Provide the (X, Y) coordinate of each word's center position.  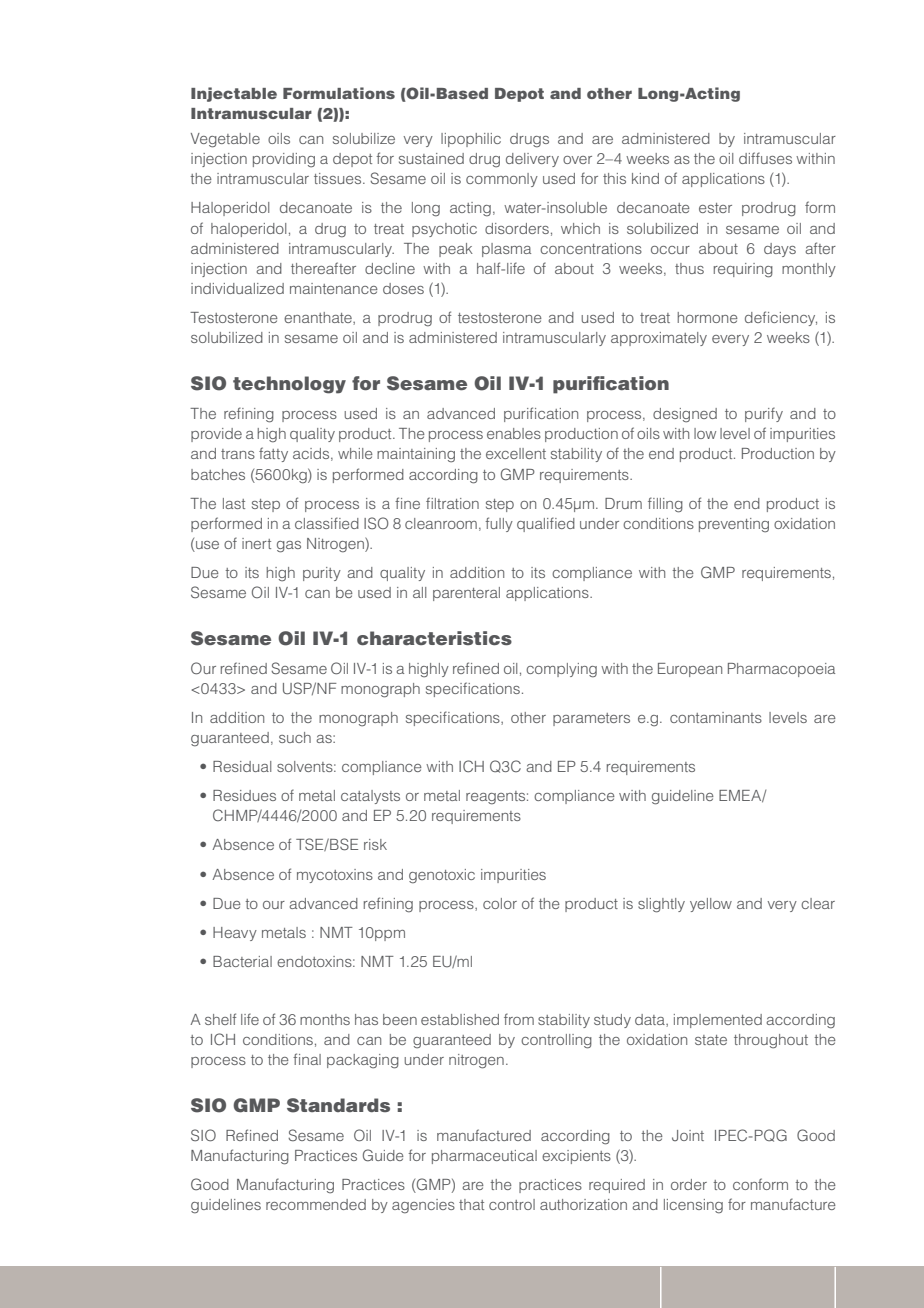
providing (284, 160)
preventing (734, 525)
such (295, 737)
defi (758, 317)
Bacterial (242, 961)
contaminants (716, 717)
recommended (316, 1204)
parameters (591, 719)
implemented (718, 1021)
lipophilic (471, 140)
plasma (506, 250)
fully (499, 524)
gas (289, 547)
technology (289, 385)
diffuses (765, 158)
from (519, 1019)
